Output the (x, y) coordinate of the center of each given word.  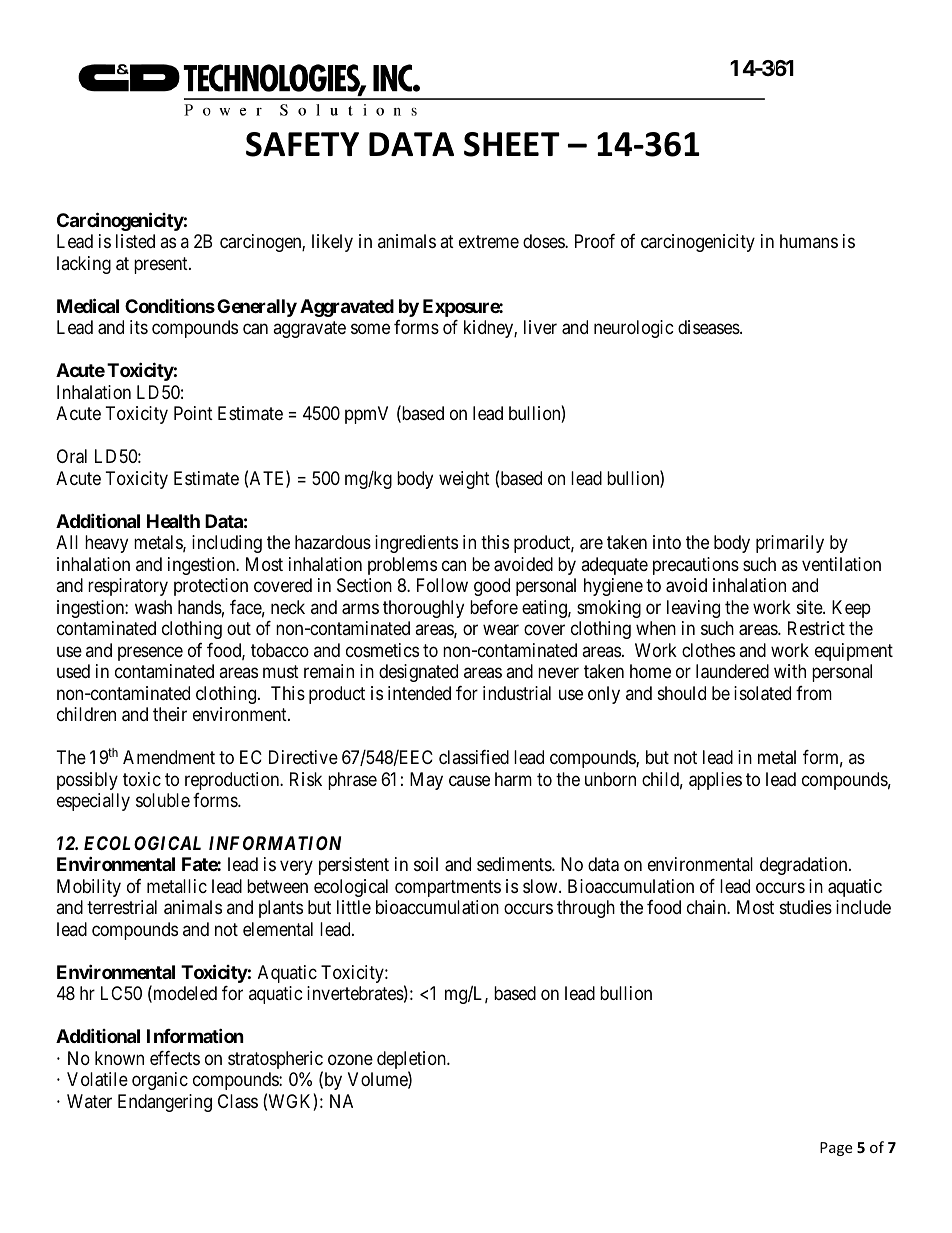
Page (836, 1149)
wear (501, 630)
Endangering (165, 1103)
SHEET (512, 144)
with (790, 671)
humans (809, 241)
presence (150, 653)
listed (135, 241)
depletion (412, 1061)
